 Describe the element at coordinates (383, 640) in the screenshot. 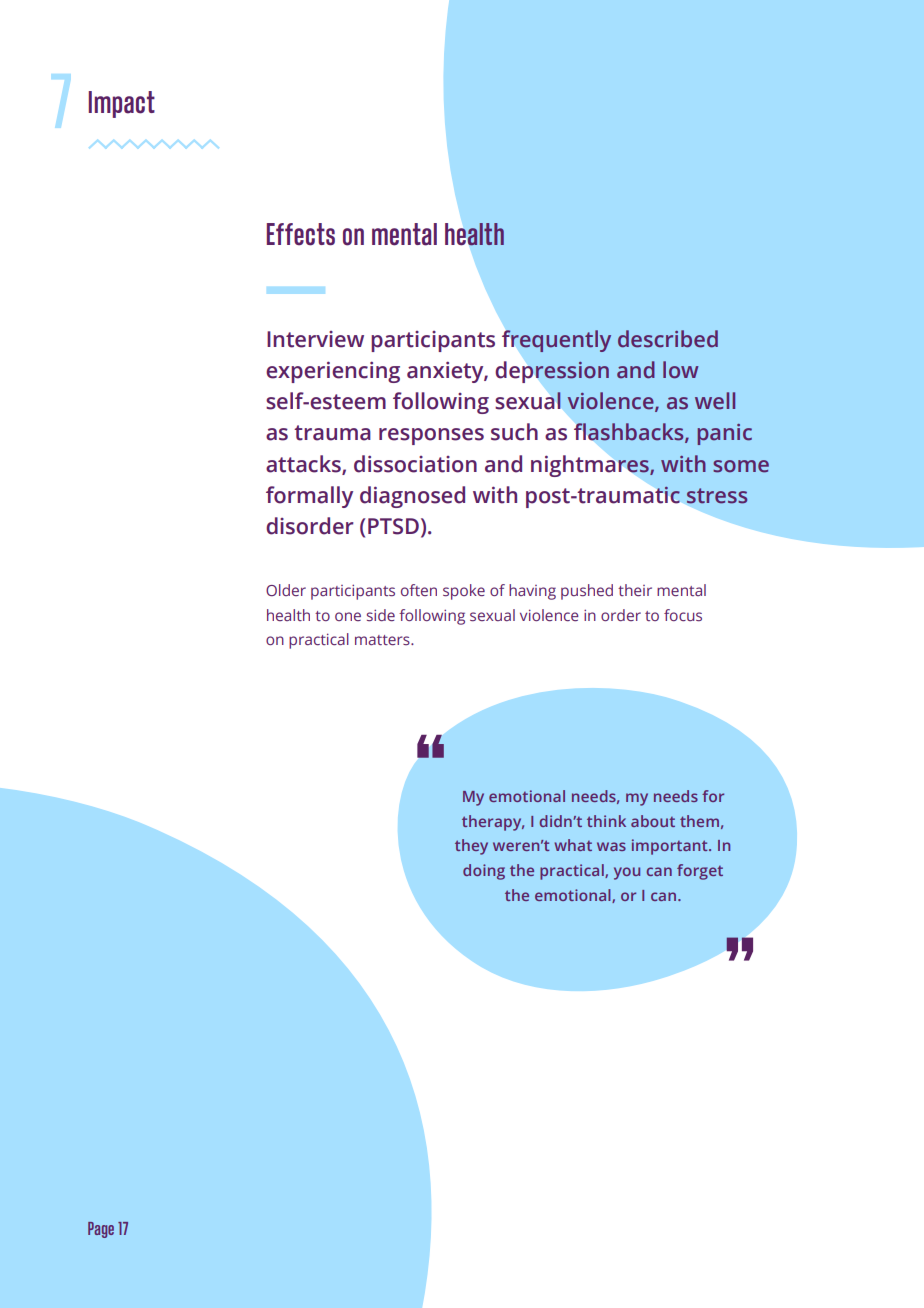

I see `matters` at that location.
